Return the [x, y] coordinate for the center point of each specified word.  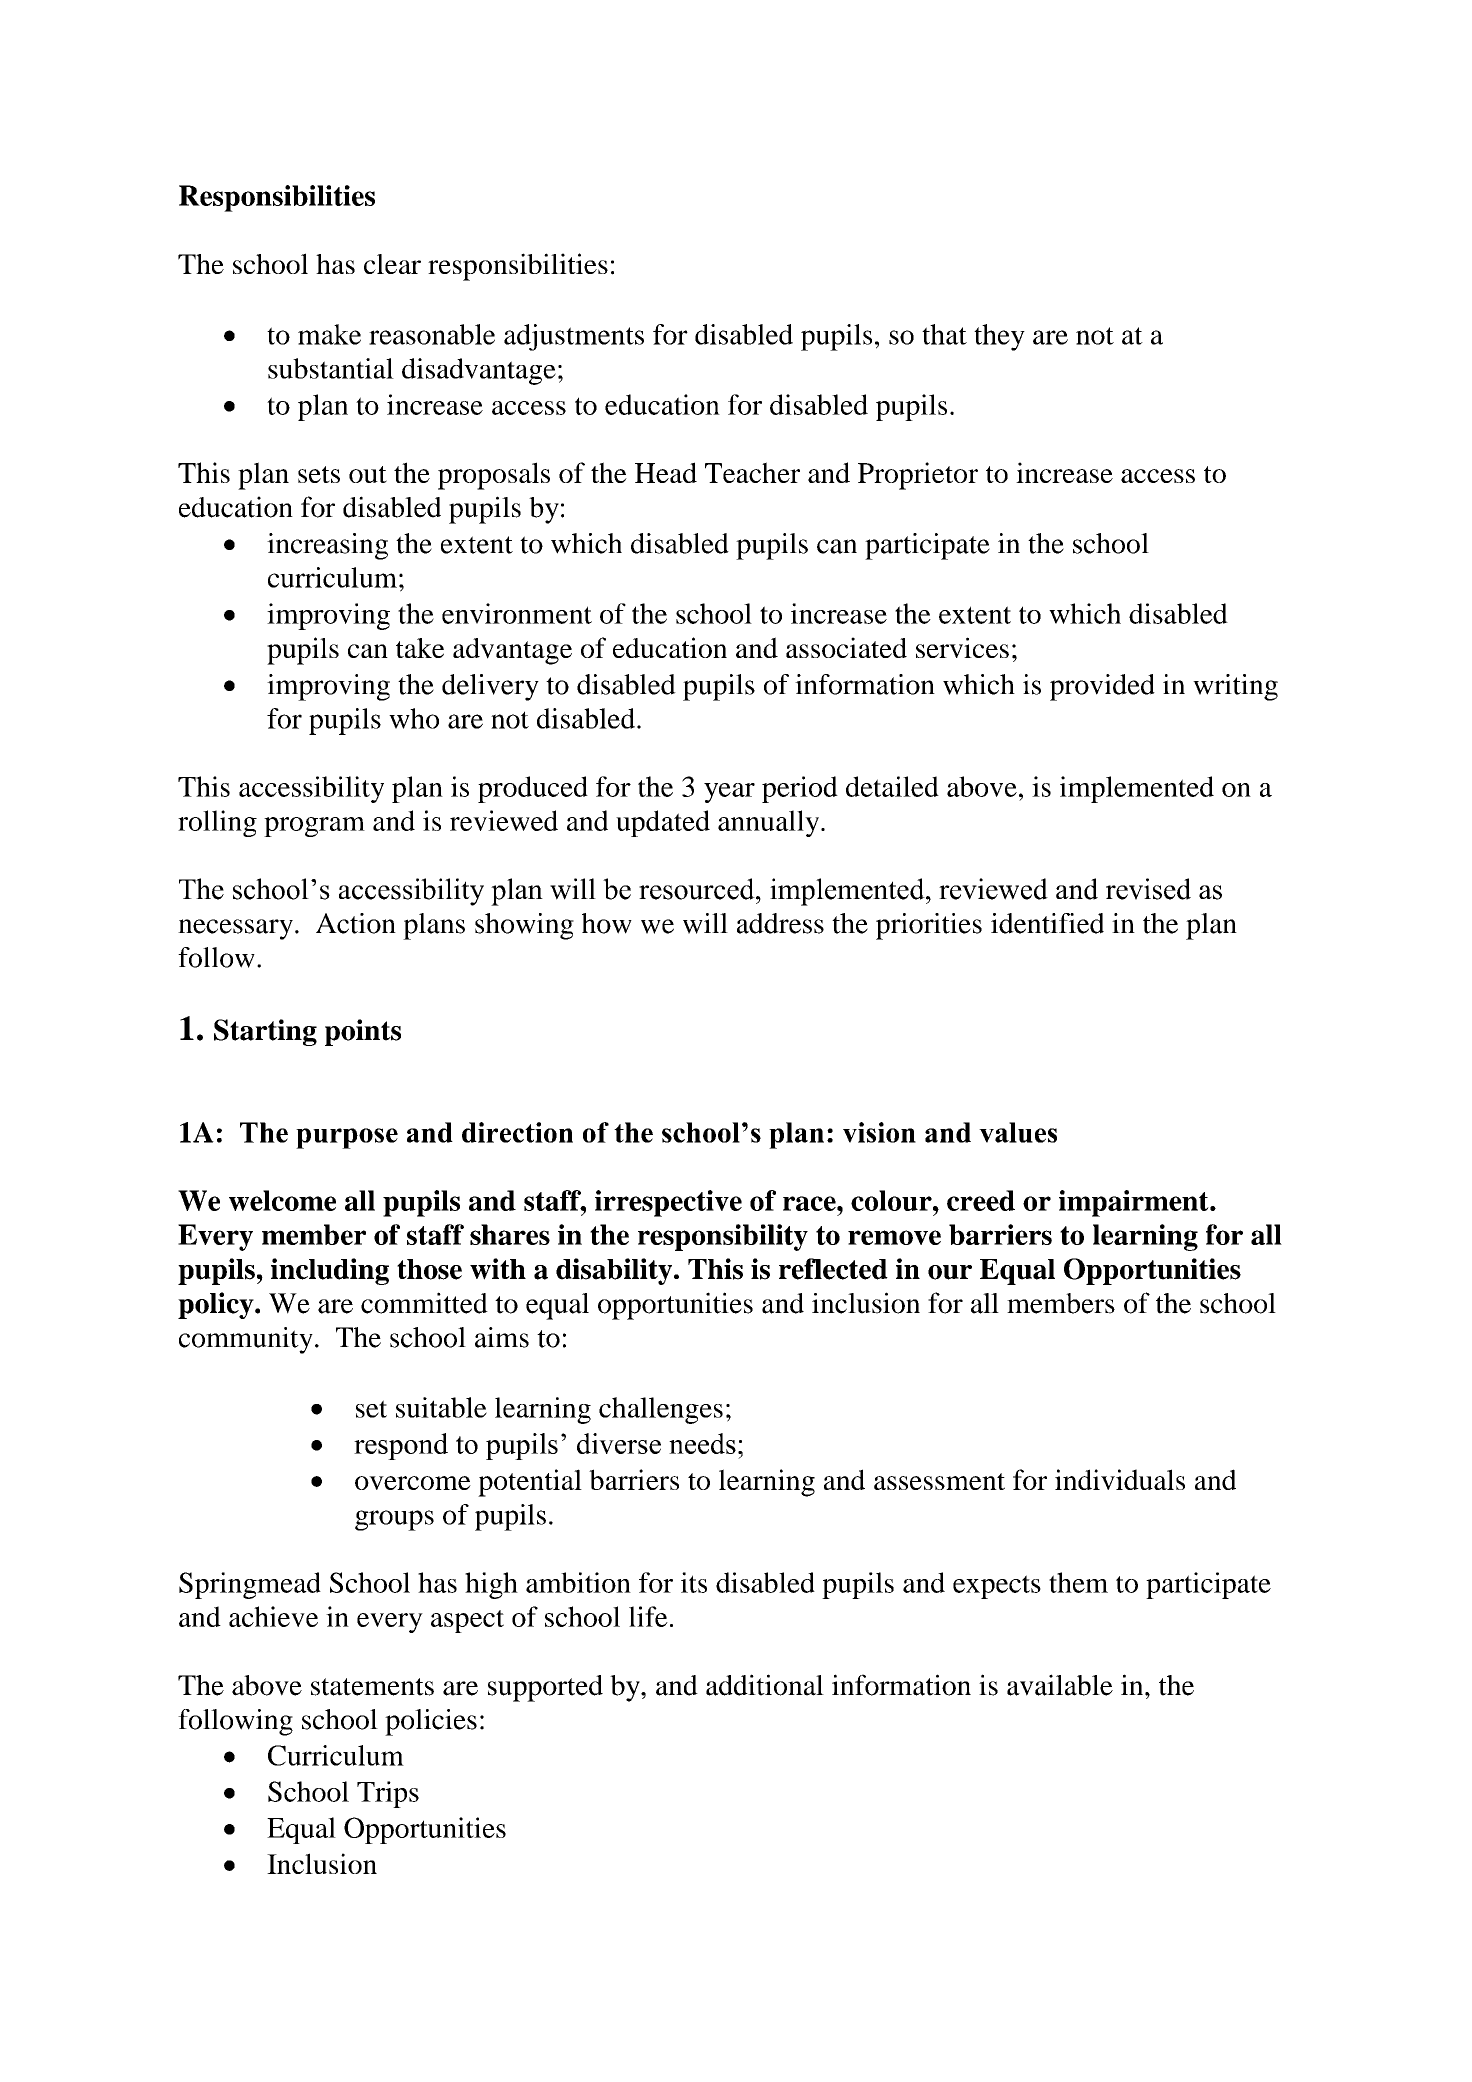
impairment [1135, 1203]
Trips [388, 1794]
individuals [1120, 1479]
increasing [327, 546]
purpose [347, 1138]
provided [1102, 687]
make [329, 334]
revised [1148, 889]
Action [356, 923]
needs [702, 1443]
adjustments [574, 337]
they [999, 337]
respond [401, 1446]
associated [846, 647]
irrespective [668, 1203]
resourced [698, 889]
